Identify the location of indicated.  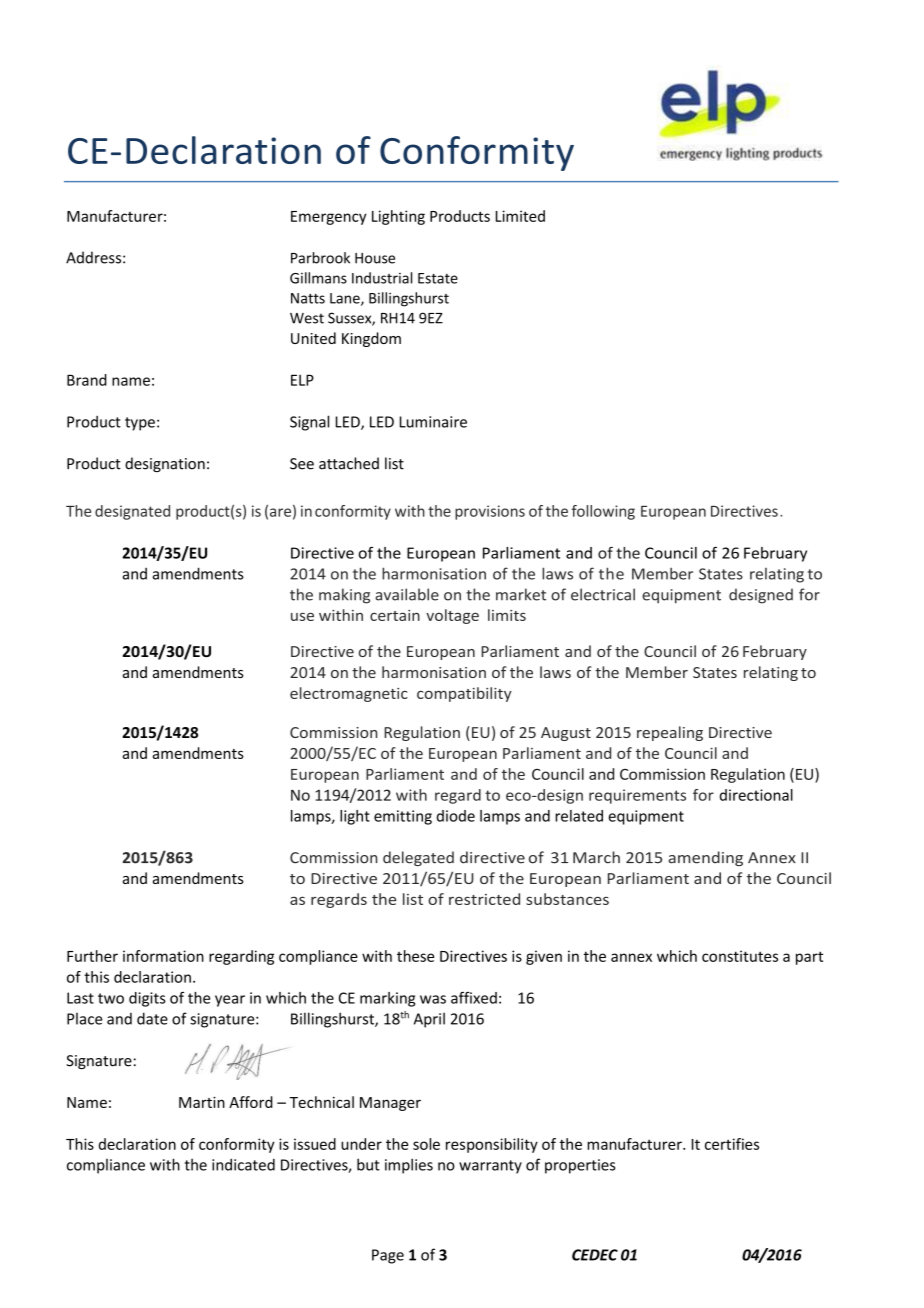
(243, 1164).
